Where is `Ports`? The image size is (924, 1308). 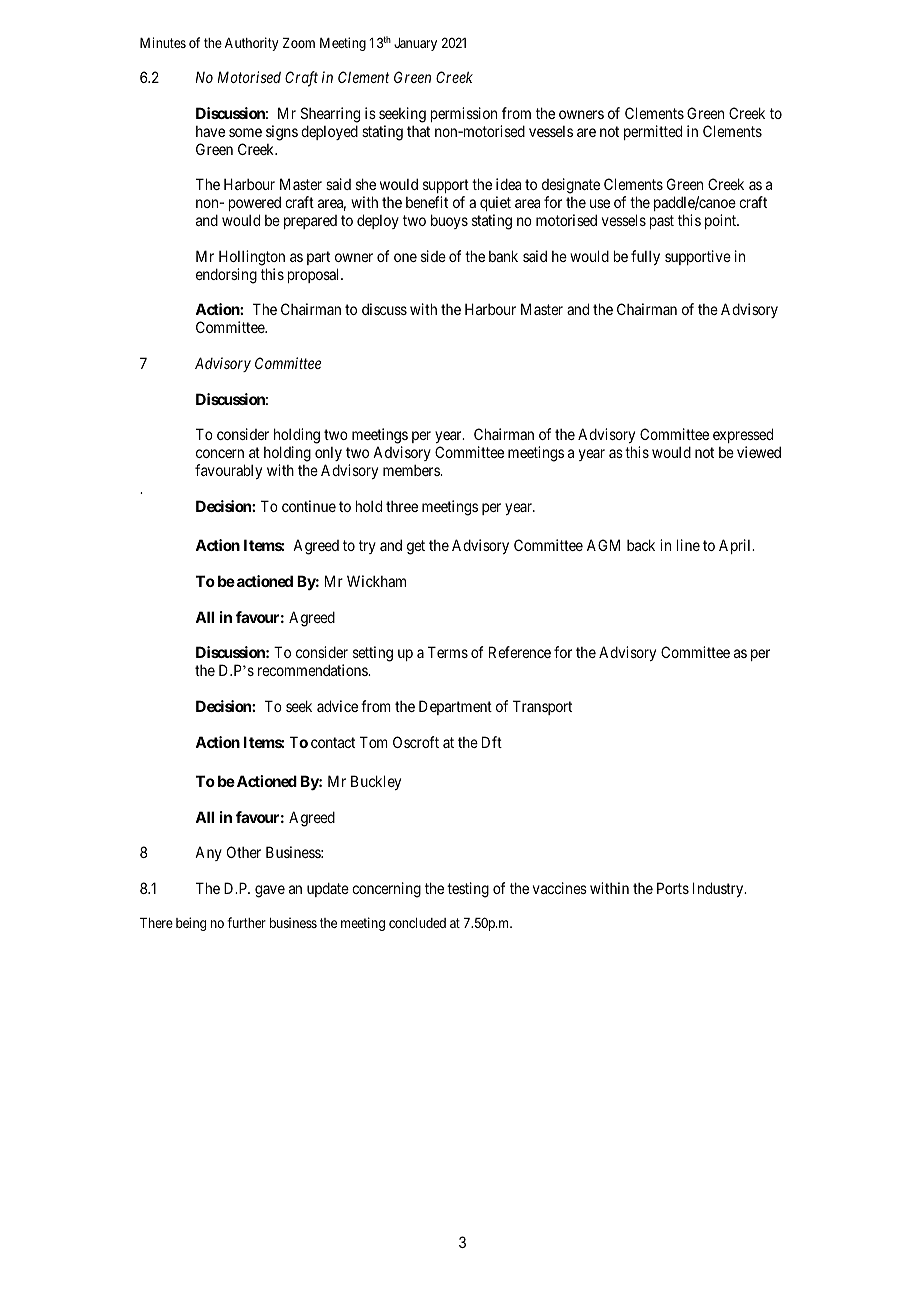 Ports is located at coordinates (673, 888).
